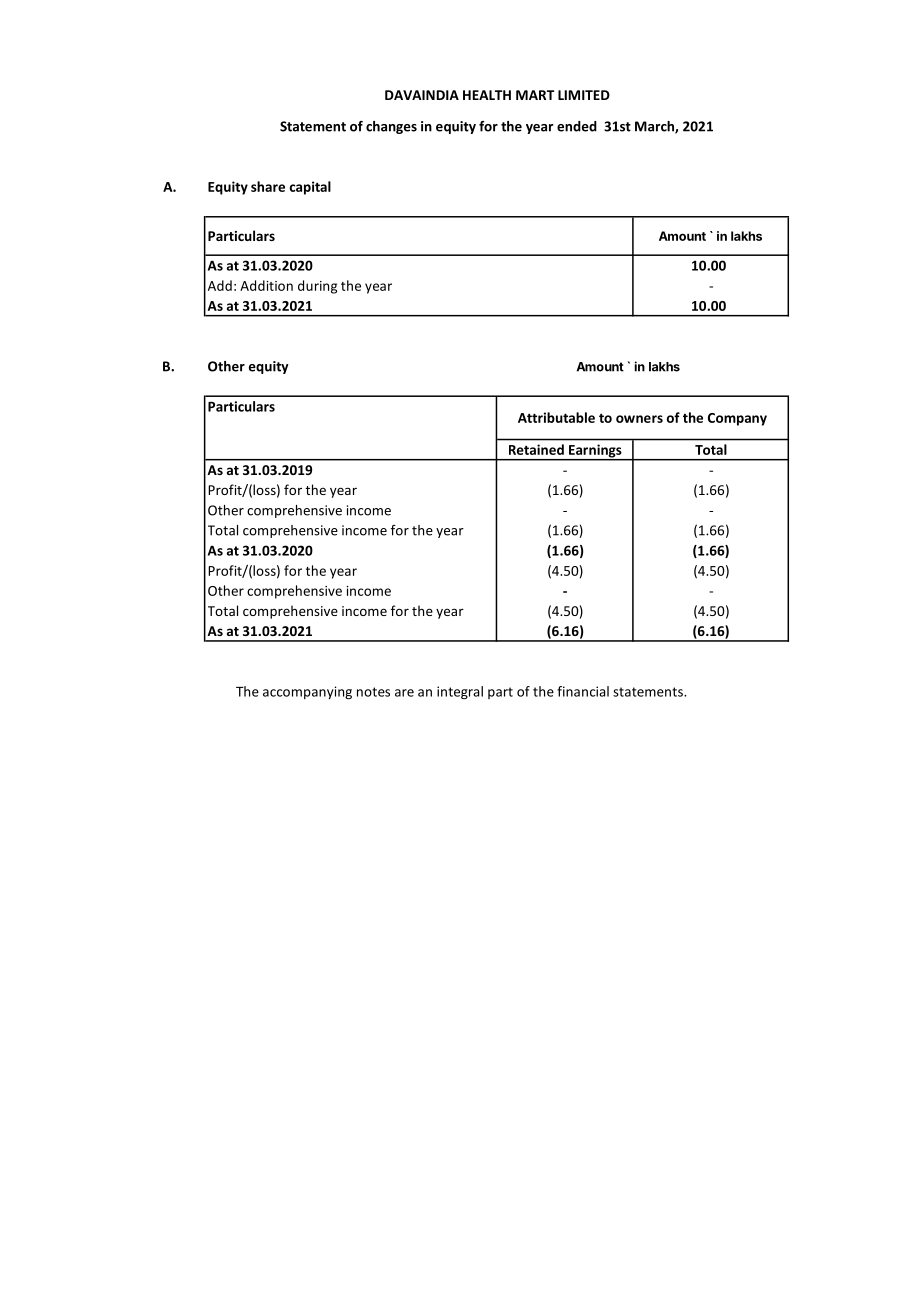 The image size is (924, 1308). Describe the element at coordinates (373, 692) in the document. I see `notes` at that location.
